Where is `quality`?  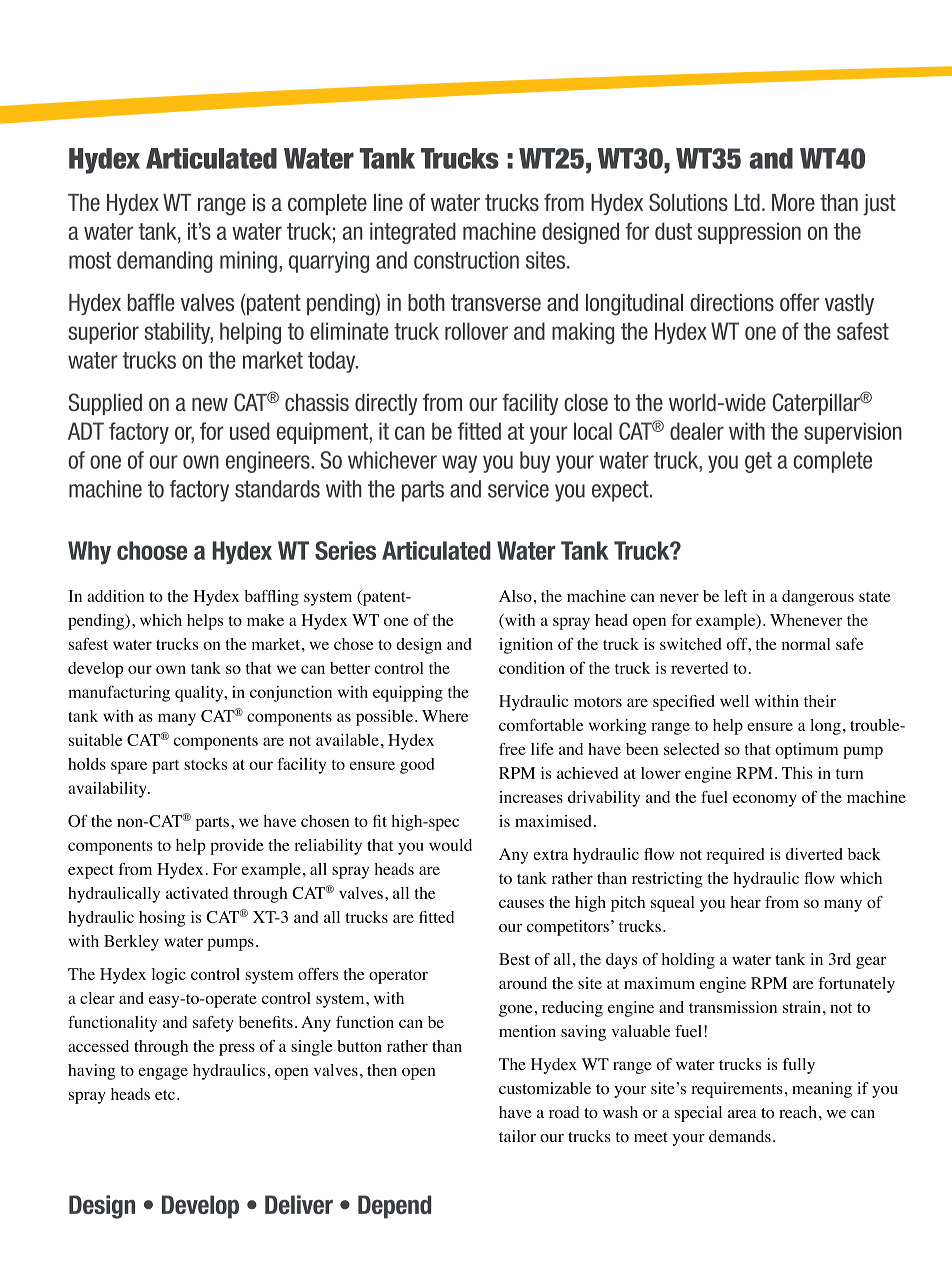 quality is located at coordinates (200, 694).
